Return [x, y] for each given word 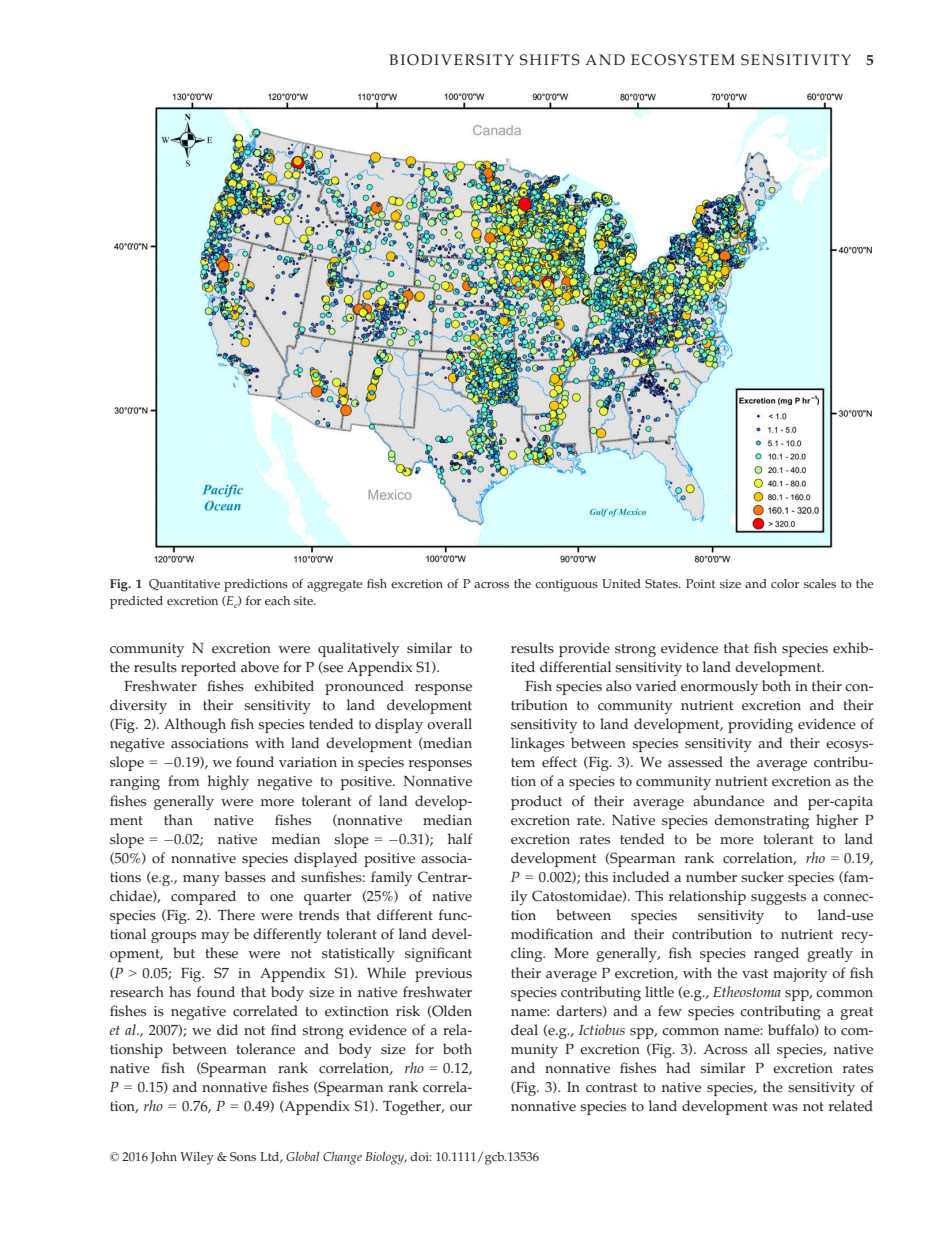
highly [228, 782]
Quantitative [184, 584]
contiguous [566, 585]
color [785, 584]
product [536, 802]
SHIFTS [550, 60]
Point [700, 584]
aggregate [334, 586]
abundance [728, 801]
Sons [243, 1157]
